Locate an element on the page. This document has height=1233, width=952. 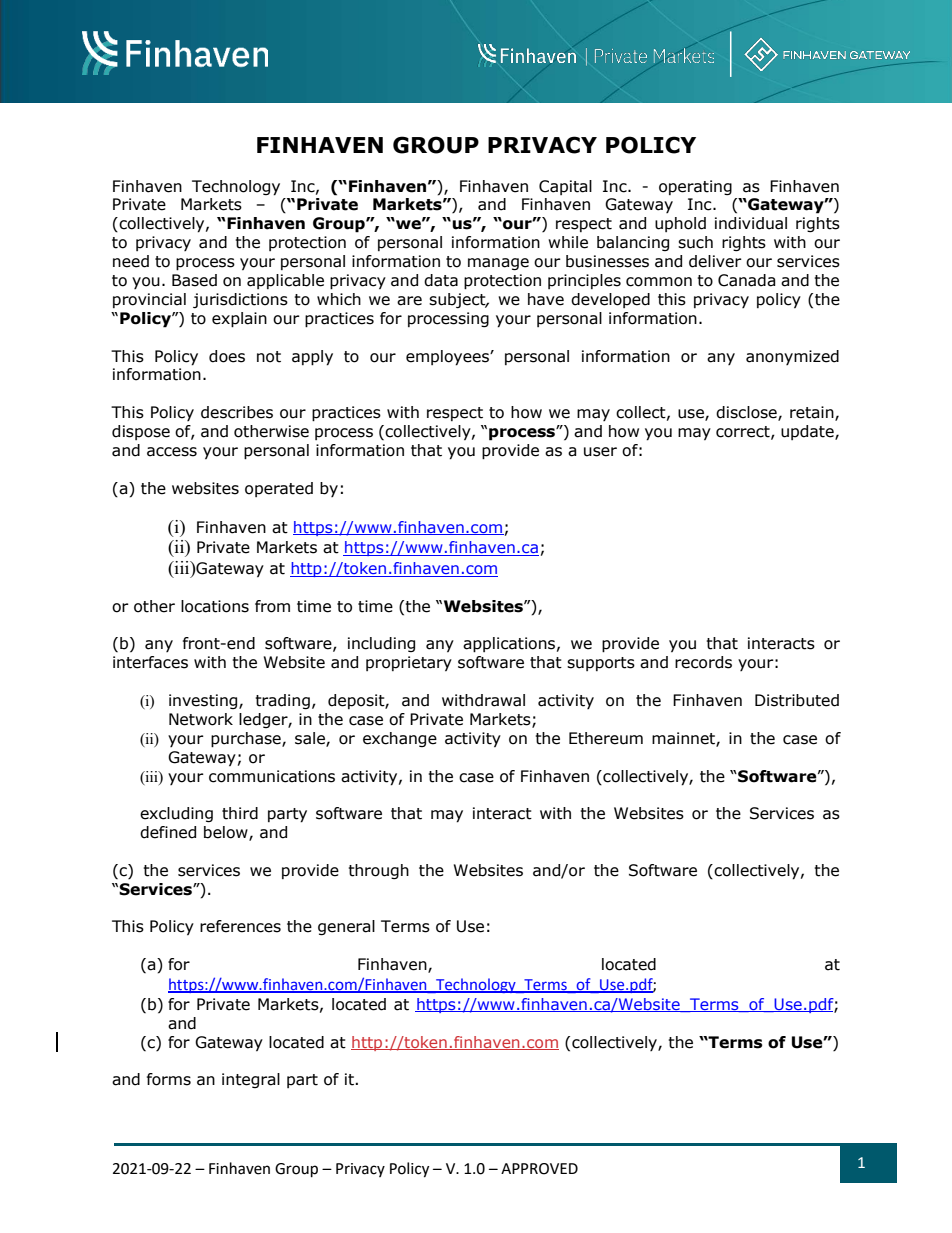
individual is located at coordinates (751, 223).
